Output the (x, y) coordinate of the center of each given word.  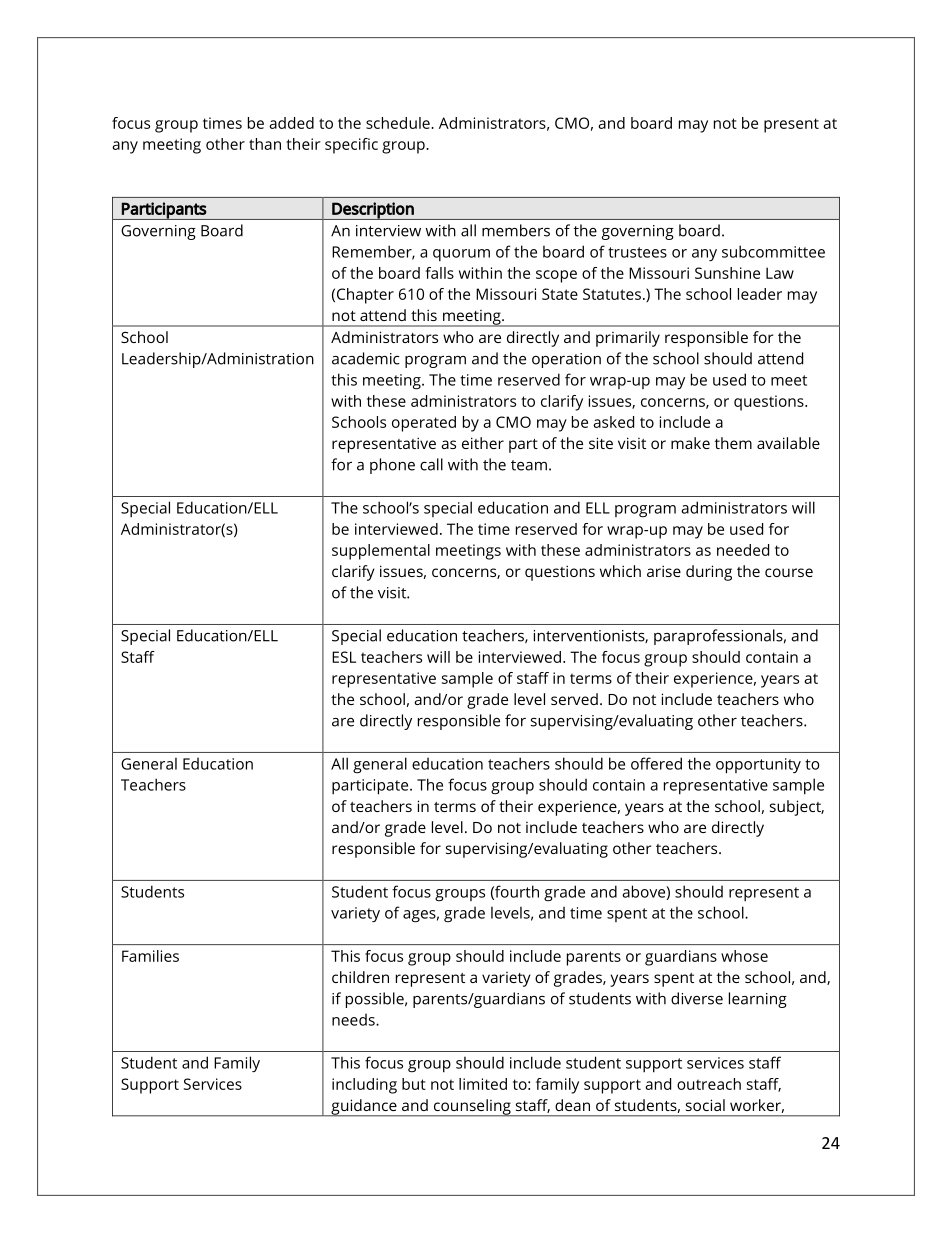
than (265, 144)
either (483, 443)
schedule (399, 123)
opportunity (758, 766)
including (364, 1086)
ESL (344, 657)
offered (656, 763)
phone (392, 466)
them (733, 443)
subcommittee (773, 251)
